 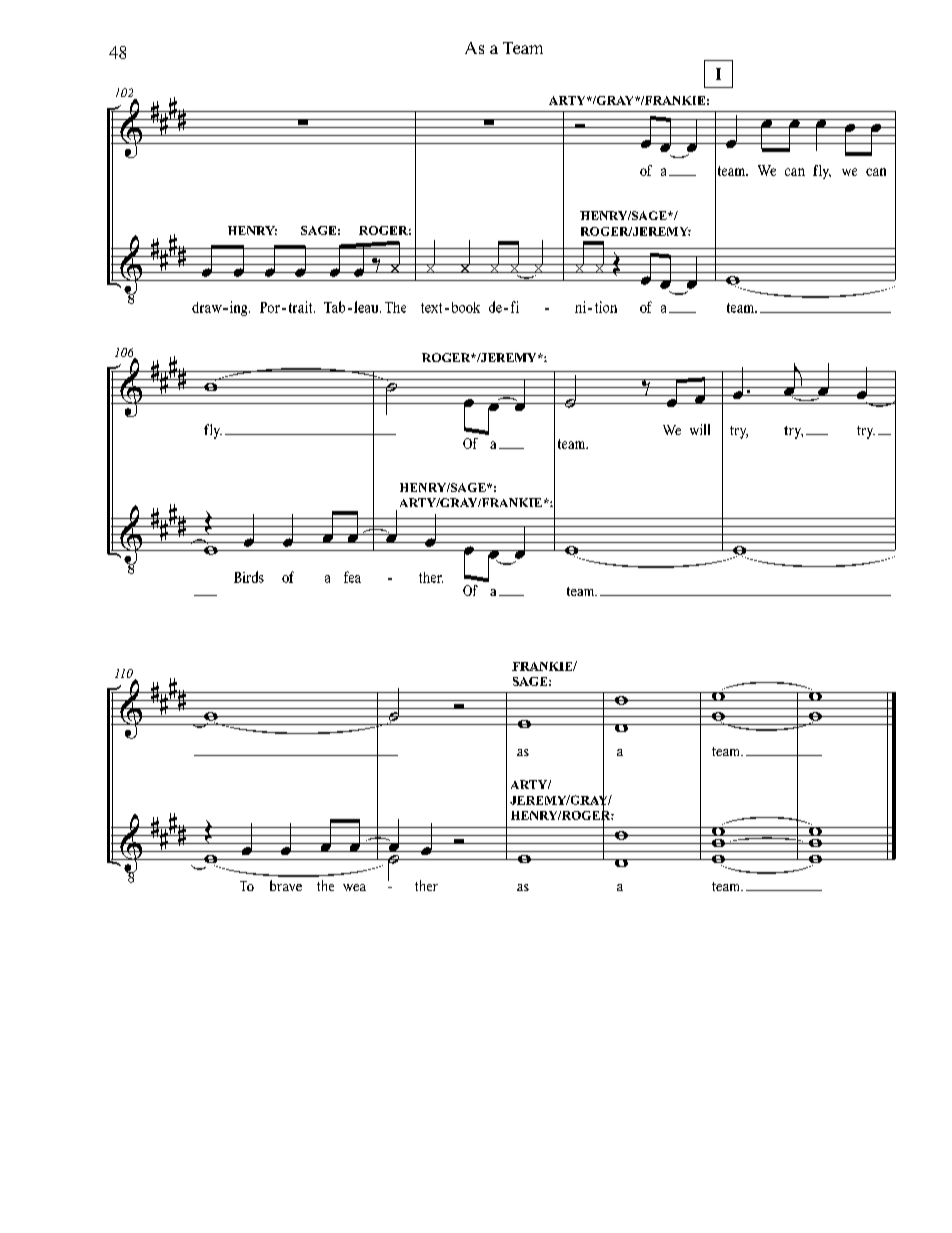 I want to click on Por, so click(x=270, y=307).
